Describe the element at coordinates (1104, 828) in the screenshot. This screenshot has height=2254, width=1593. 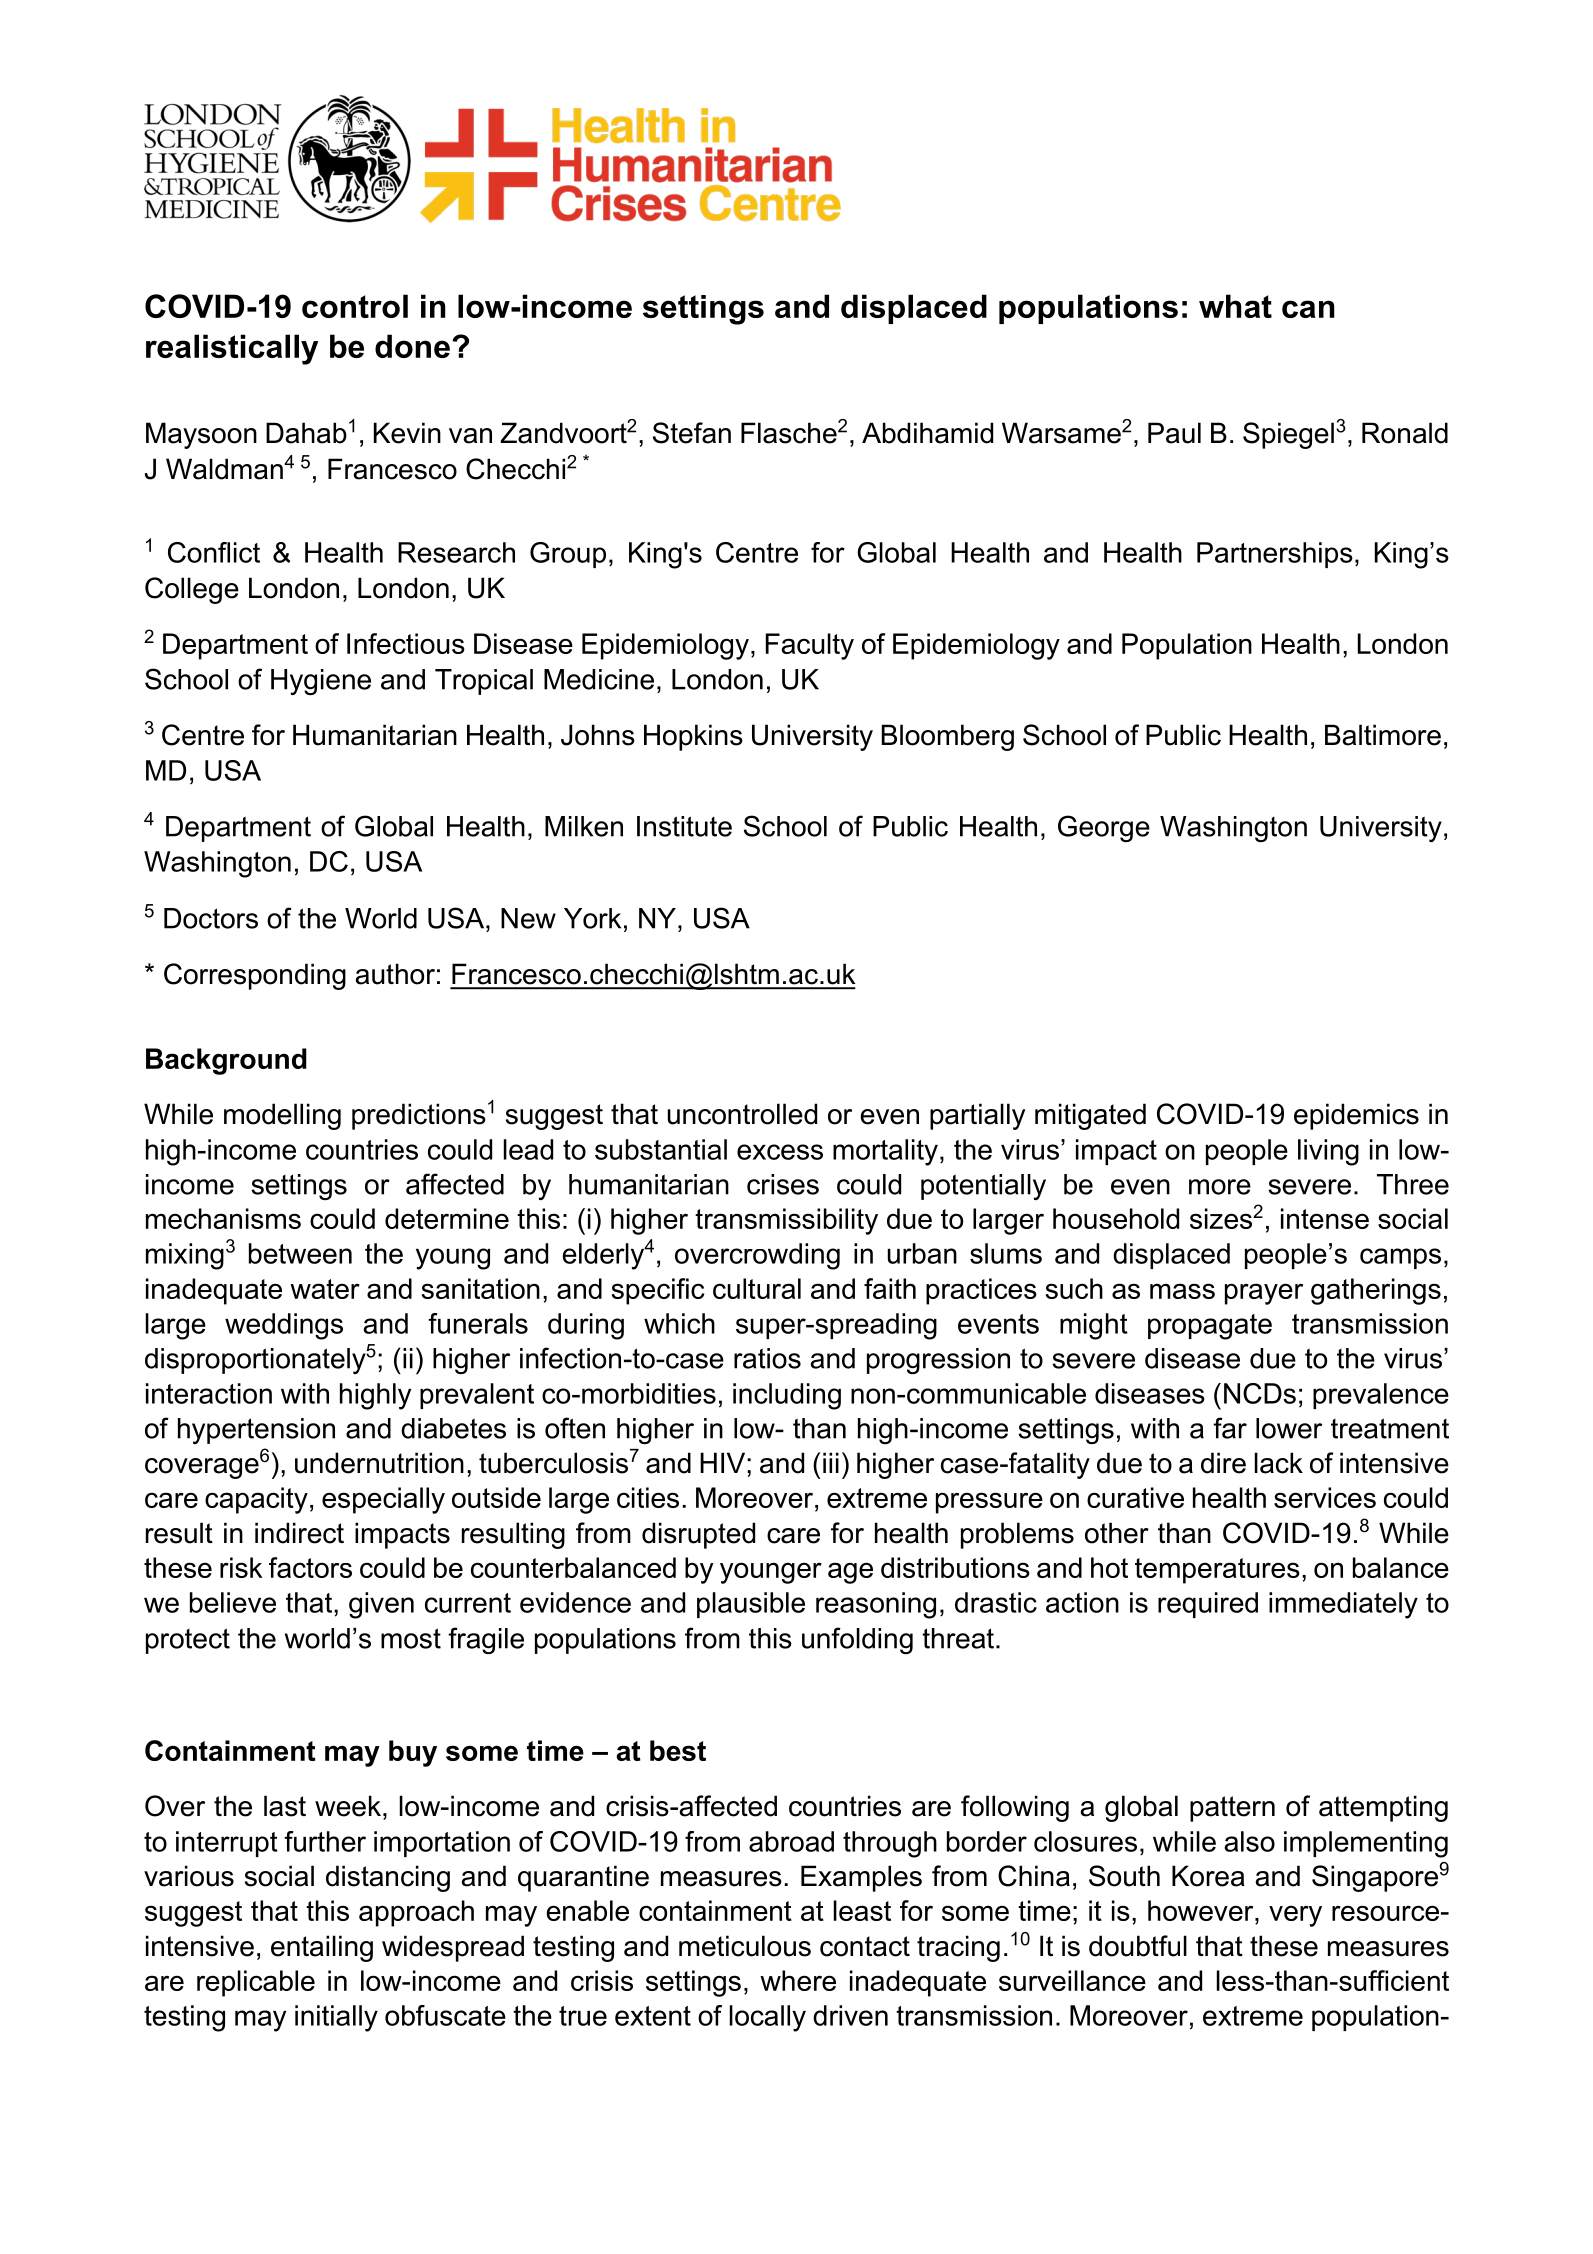
I see `George` at that location.
